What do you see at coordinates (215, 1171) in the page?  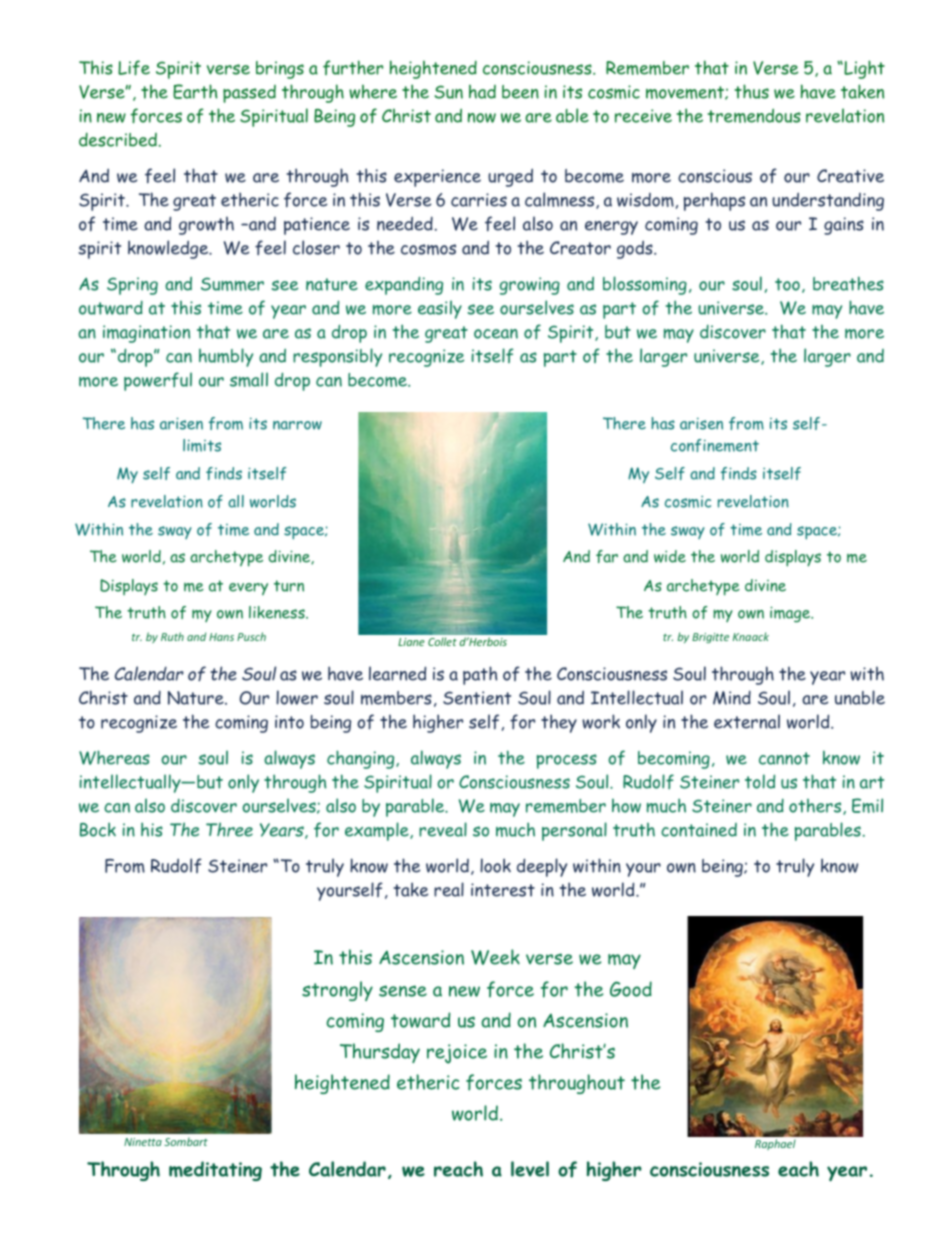 I see `meditating` at bounding box center [215, 1171].
